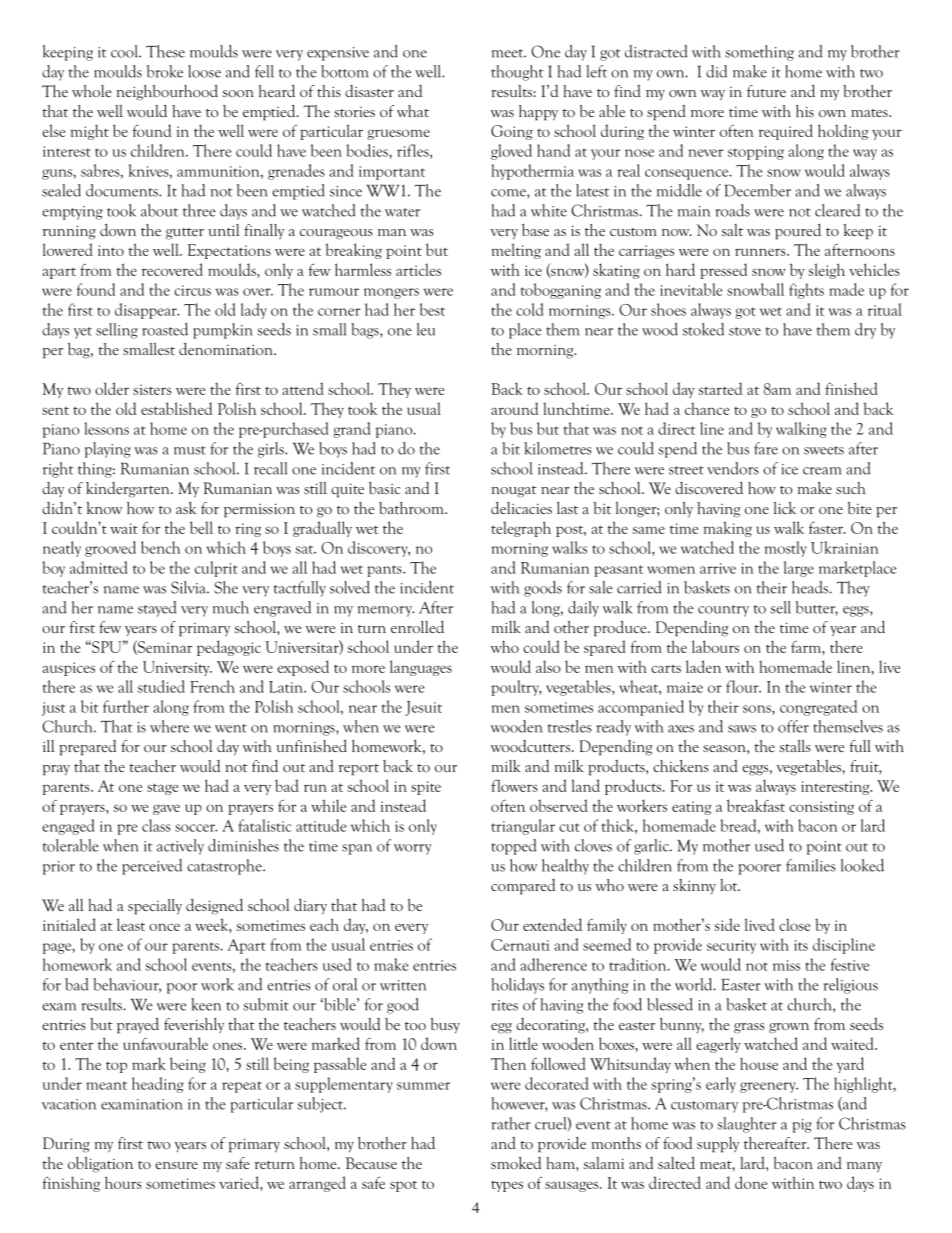 This document has width=952, height=1233. I want to click on neighbourhood, so click(167, 92).
